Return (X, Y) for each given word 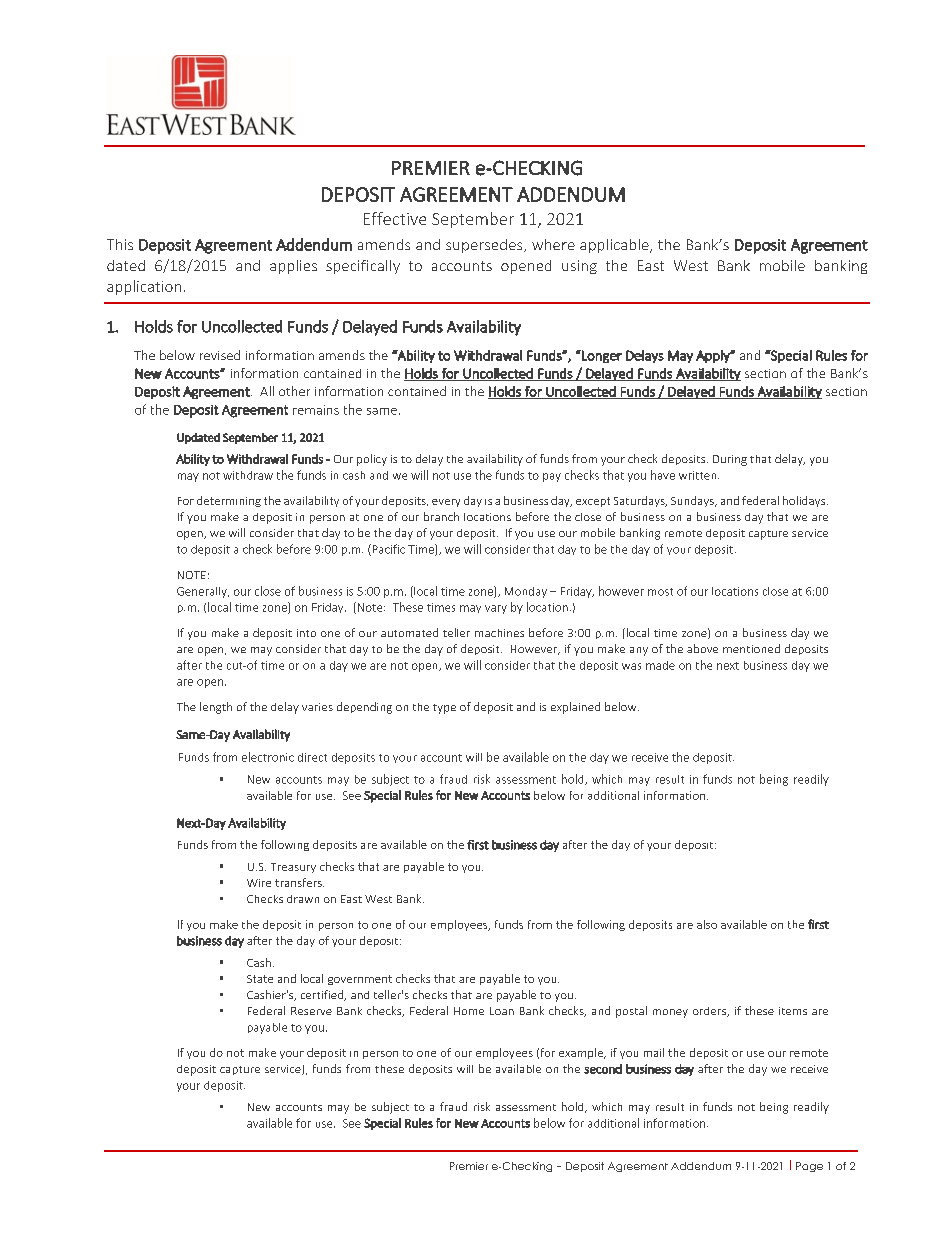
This (120, 244)
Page (809, 1167)
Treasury (293, 868)
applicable (615, 246)
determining (229, 501)
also (707, 924)
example (582, 1053)
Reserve (311, 1011)
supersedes (485, 246)
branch (441, 516)
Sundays (693, 501)
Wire (259, 883)
